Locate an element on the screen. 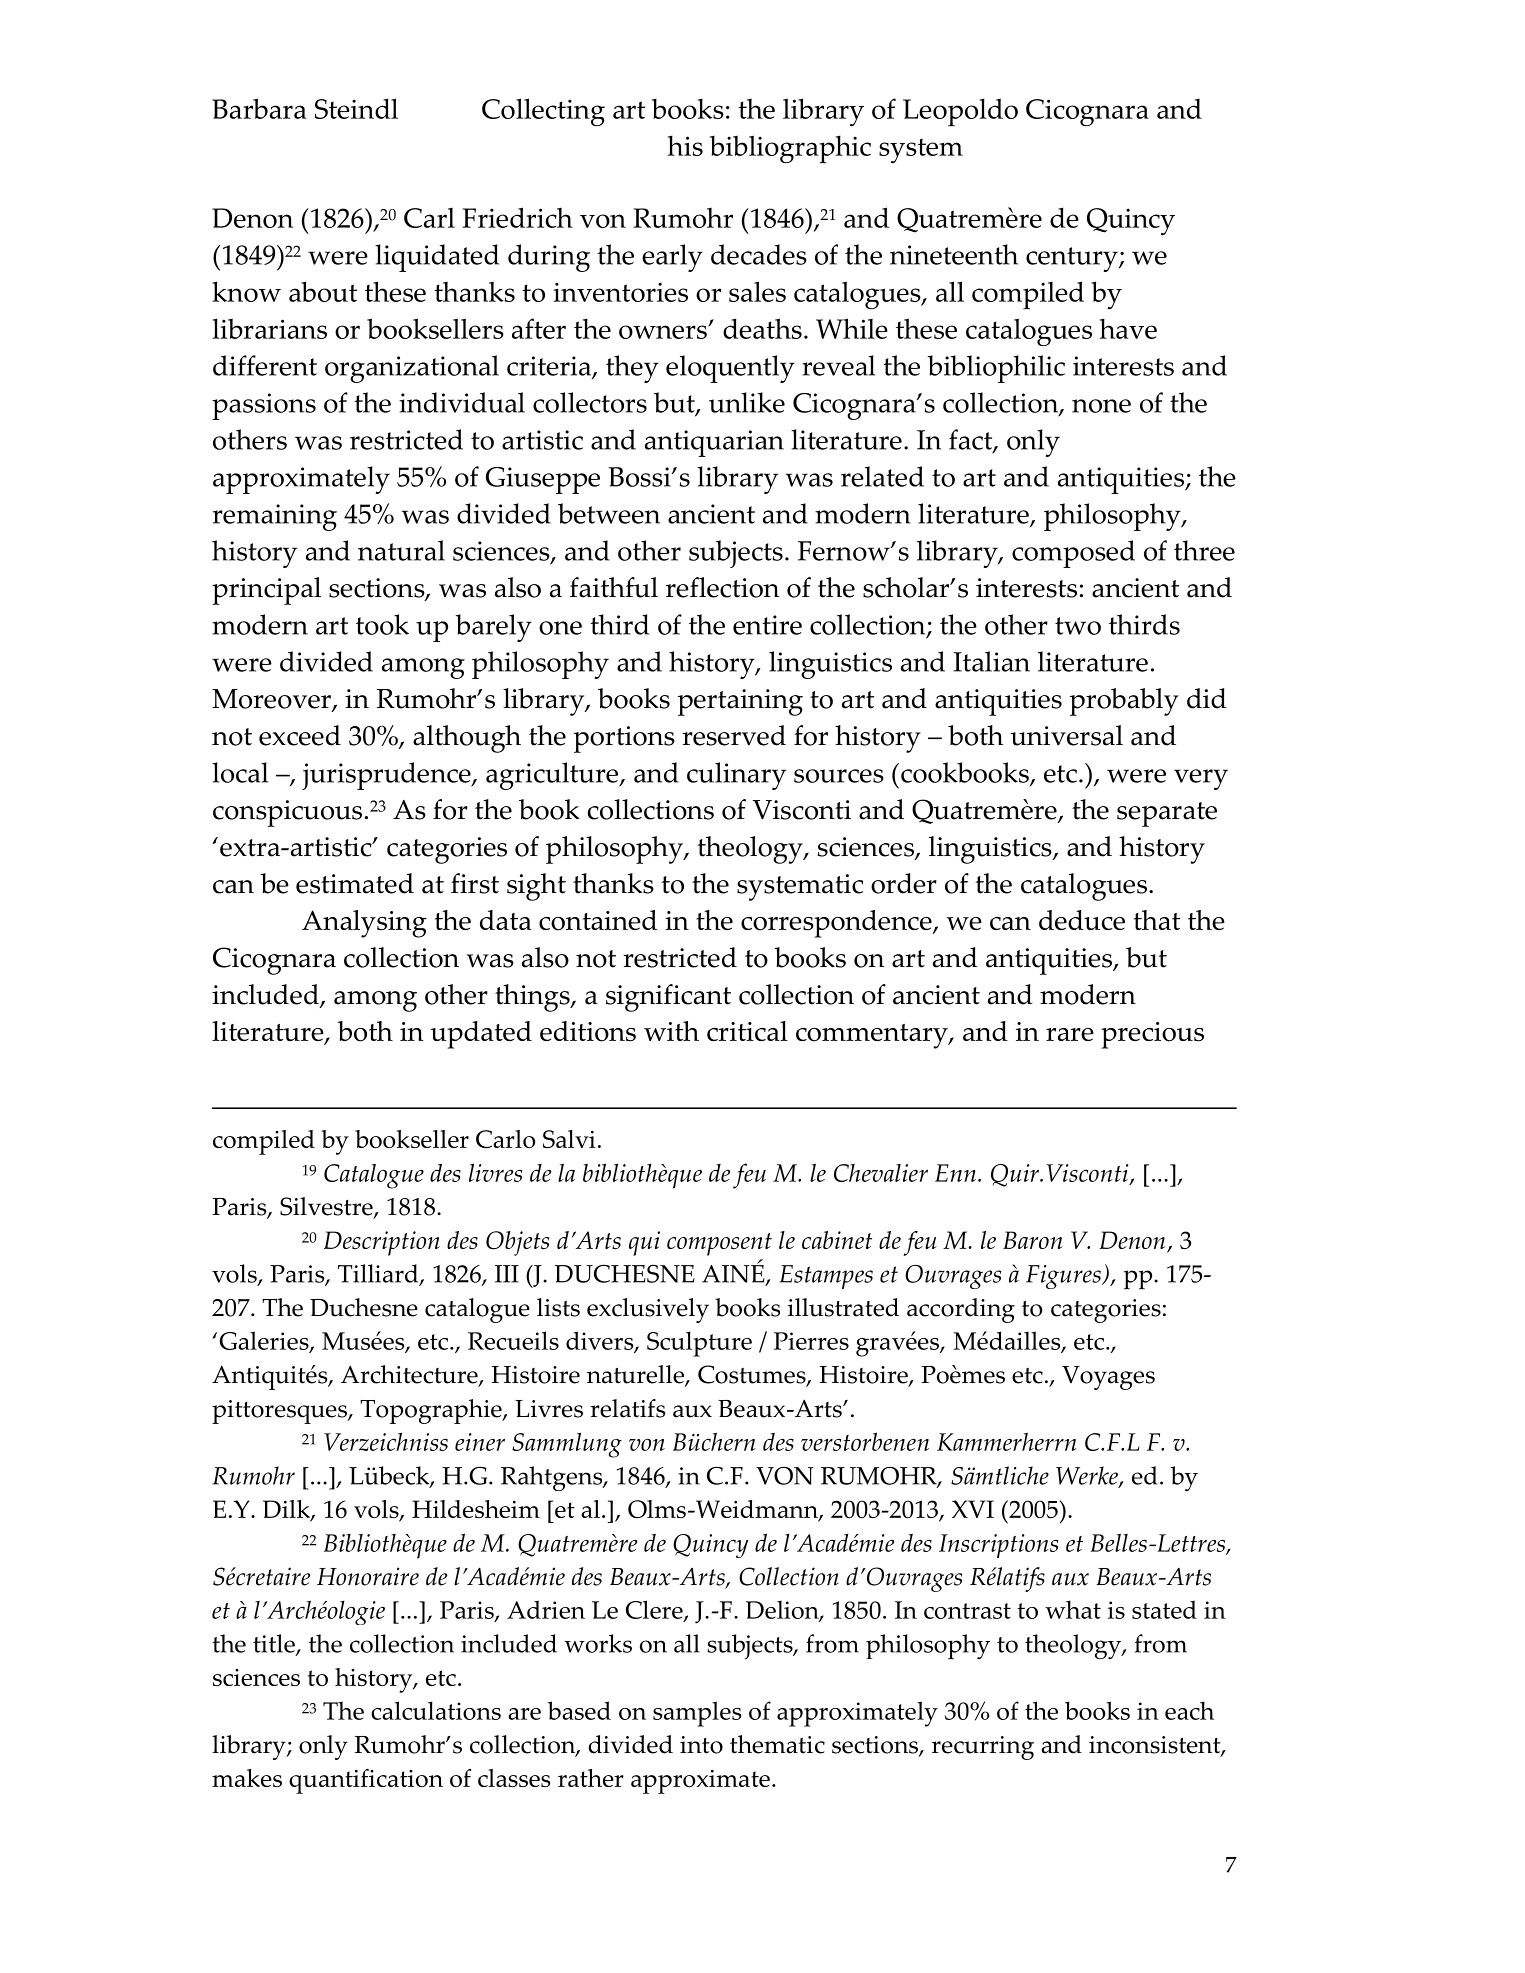 Image resolution: width=1525 pixels, height=1973 pixels. Sculpture is located at coordinates (699, 1344).
